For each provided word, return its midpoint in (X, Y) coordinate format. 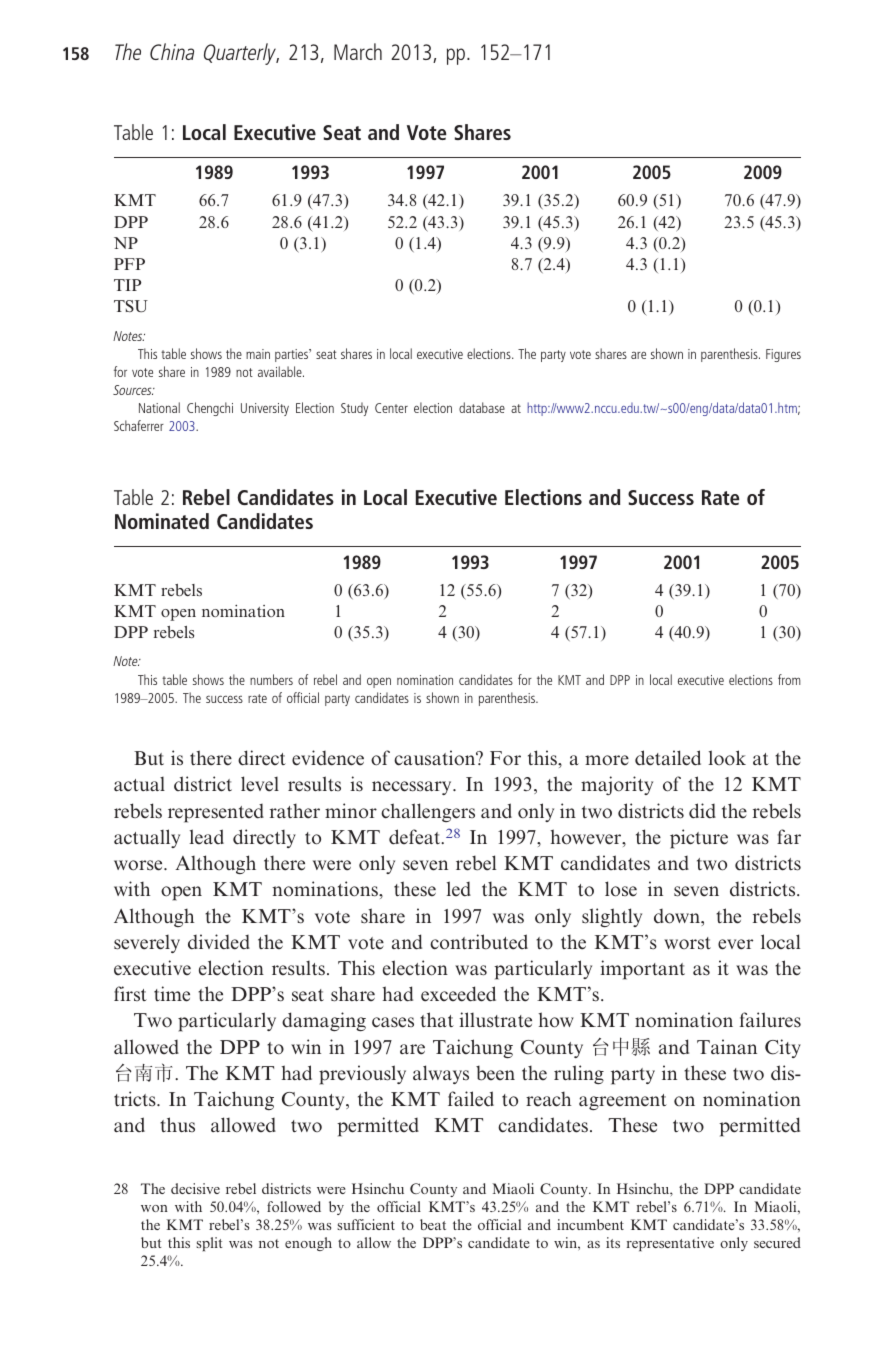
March (358, 51)
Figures (783, 355)
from (789, 679)
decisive (195, 1188)
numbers (271, 679)
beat (433, 1224)
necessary (413, 788)
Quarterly (241, 54)
